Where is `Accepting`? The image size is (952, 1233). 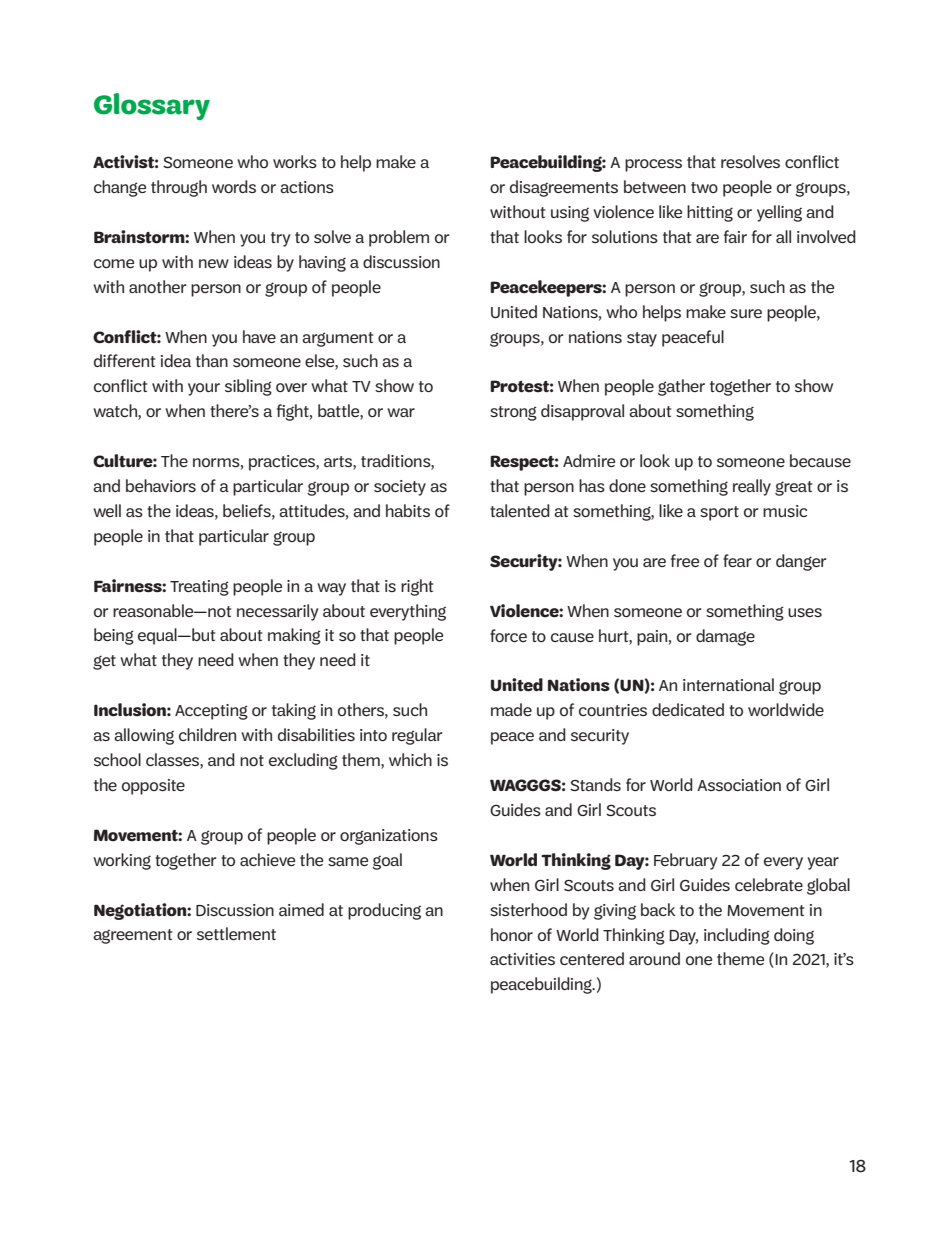 Accepting is located at coordinates (211, 712).
